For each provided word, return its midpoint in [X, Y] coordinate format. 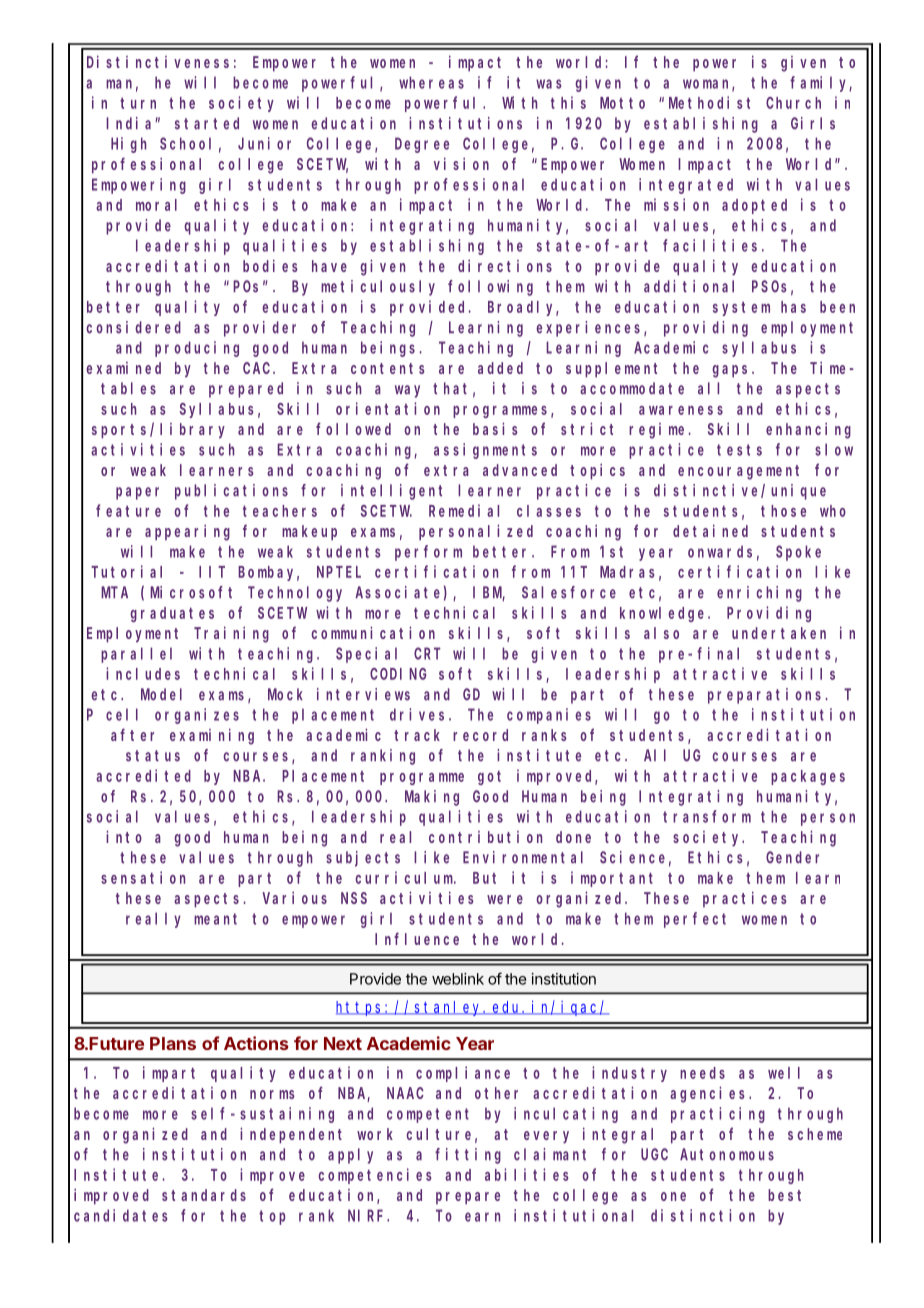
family [821, 84]
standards [204, 1195]
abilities [526, 1174]
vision [461, 163]
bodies [270, 265]
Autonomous [727, 1155]
